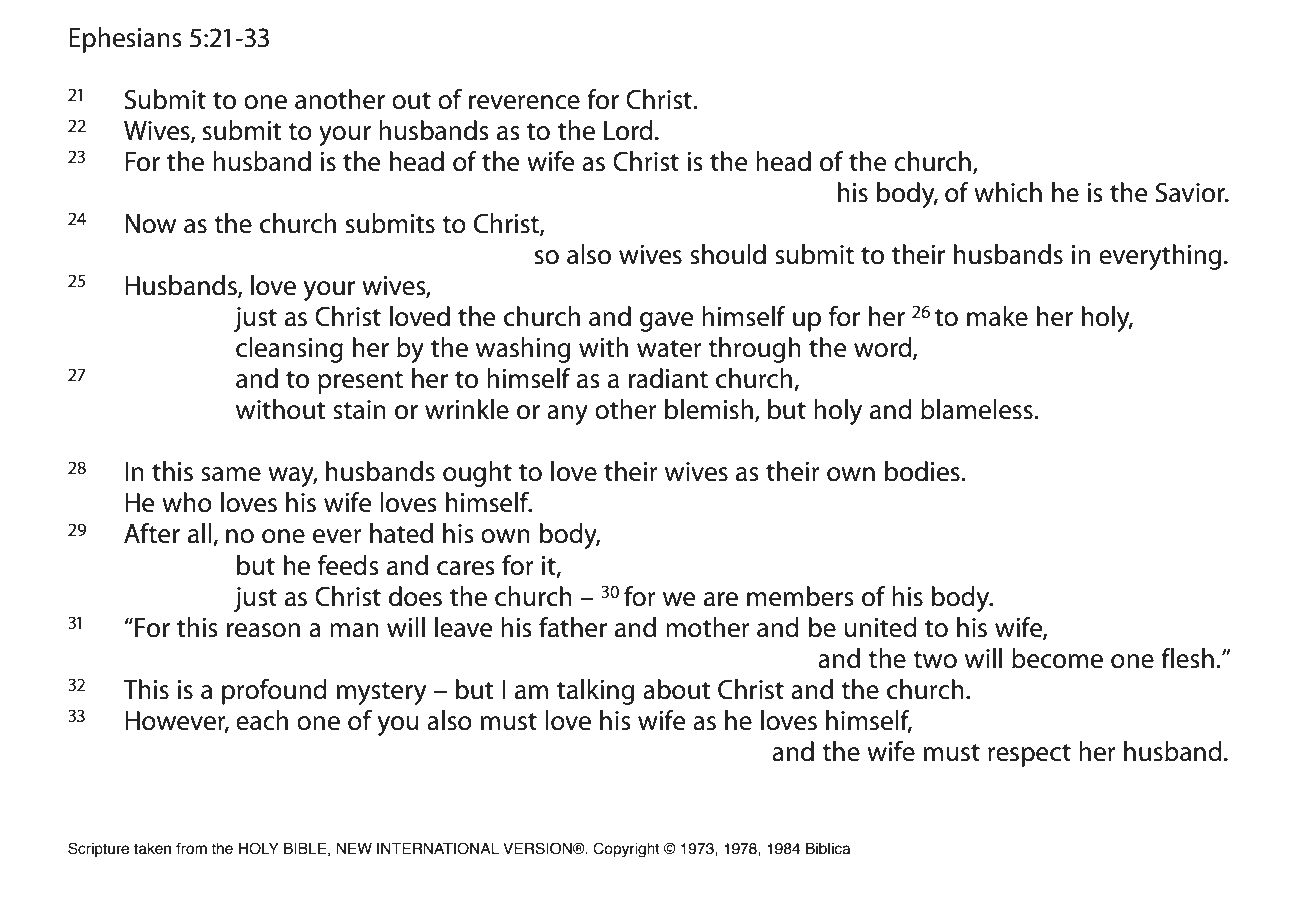 The width and height of the document is (1308, 924). What do you see at coordinates (289, 350) in the document?
I see `cleansing` at bounding box center [289, 350].
